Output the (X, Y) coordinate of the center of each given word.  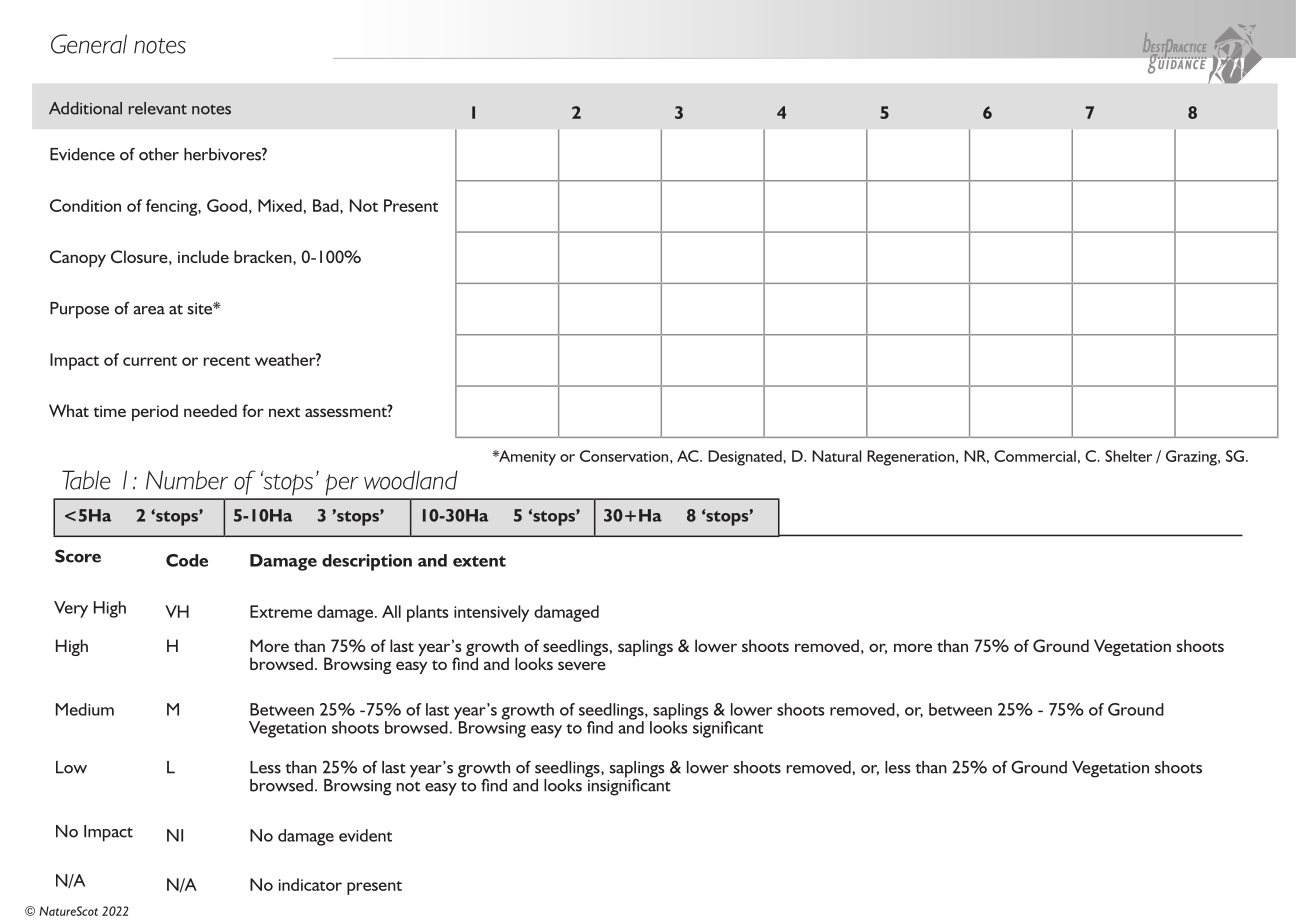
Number (187, 480)
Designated (746, 458)
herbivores (223, 154)
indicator (310, 884)
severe (582, 665)
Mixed (280, 205)
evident (365, 835)
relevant (158, 108)
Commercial (1035, 456)
